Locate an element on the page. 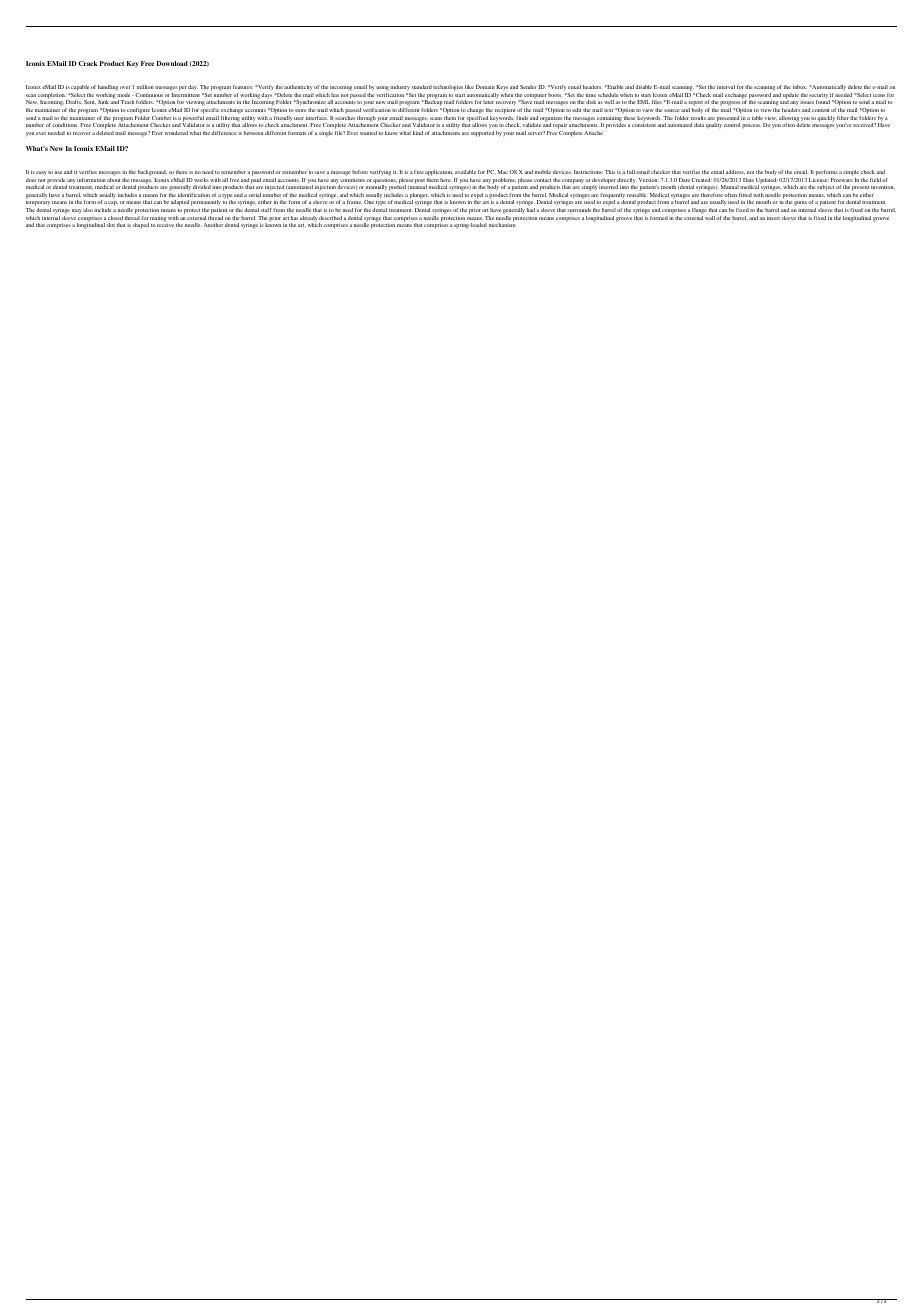 The width and height of the document is (923, 1316). issues is located at coordinates (807, 102).
